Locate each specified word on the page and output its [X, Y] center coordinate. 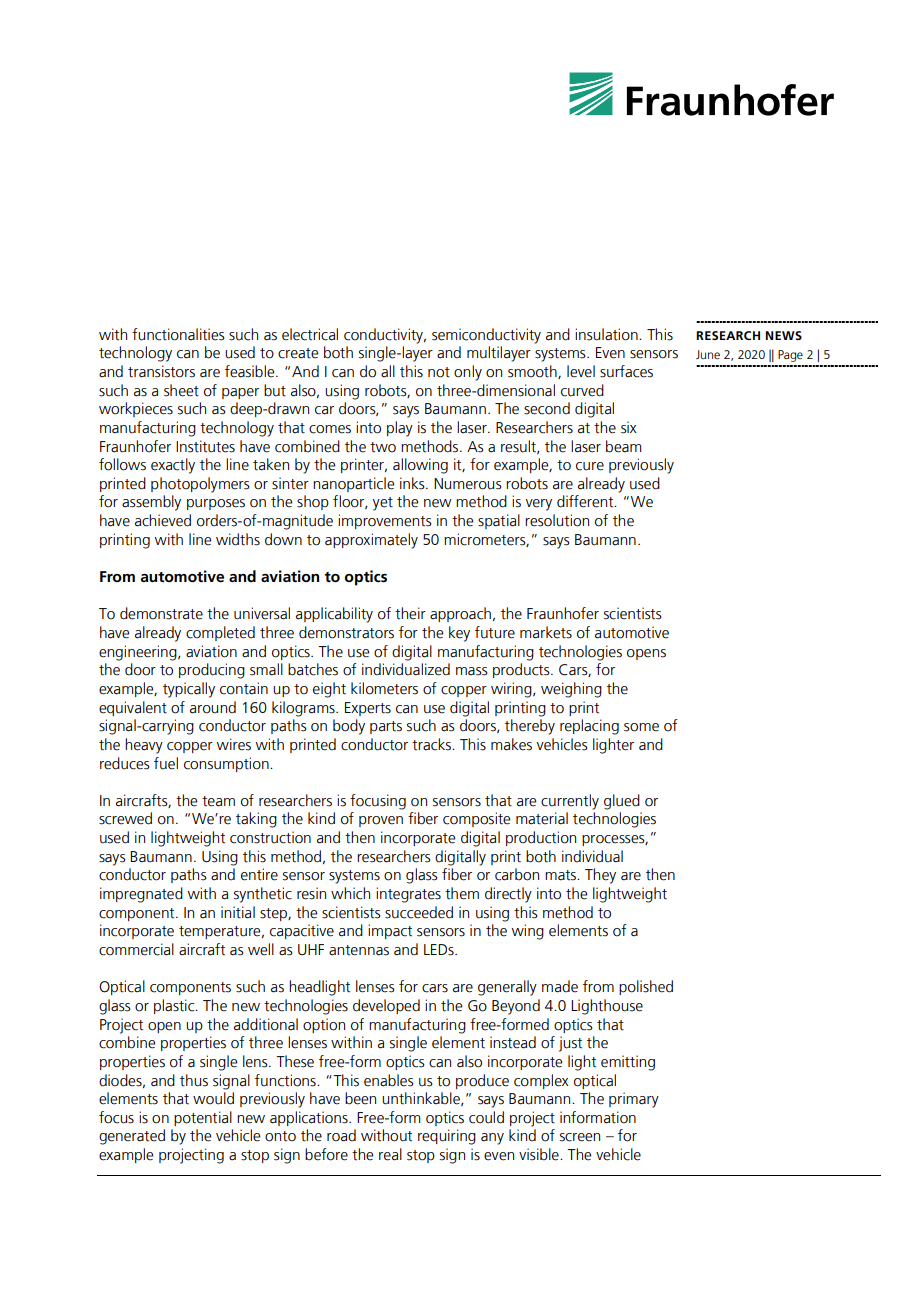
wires [234, 744]
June [708, 354]
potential [203, 1118]
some [641, 727]
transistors [161, 371]
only [468, 373]
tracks [432, 744]
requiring [447, 1137]
